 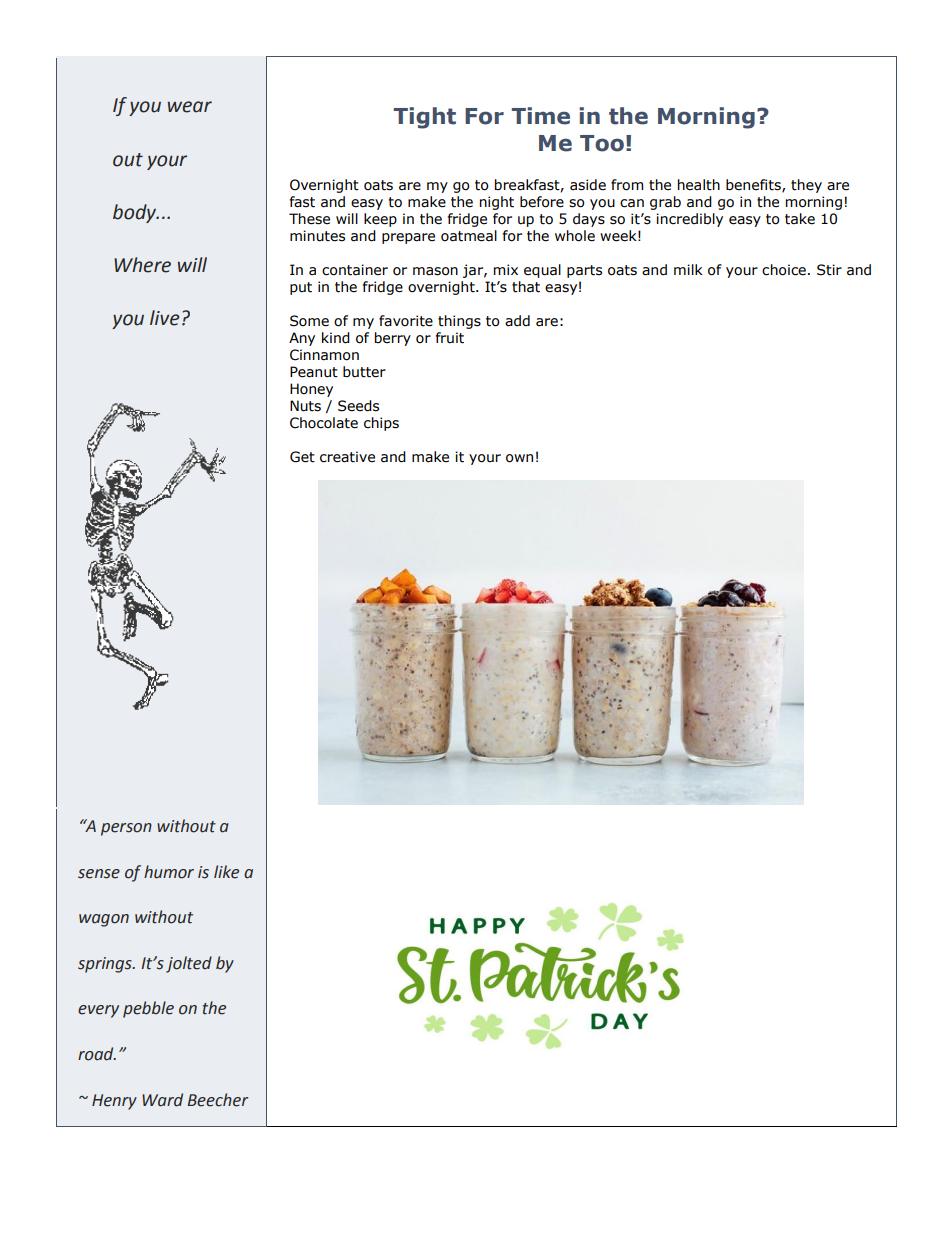 I want to click on wear, so click(x=190, y=107).
